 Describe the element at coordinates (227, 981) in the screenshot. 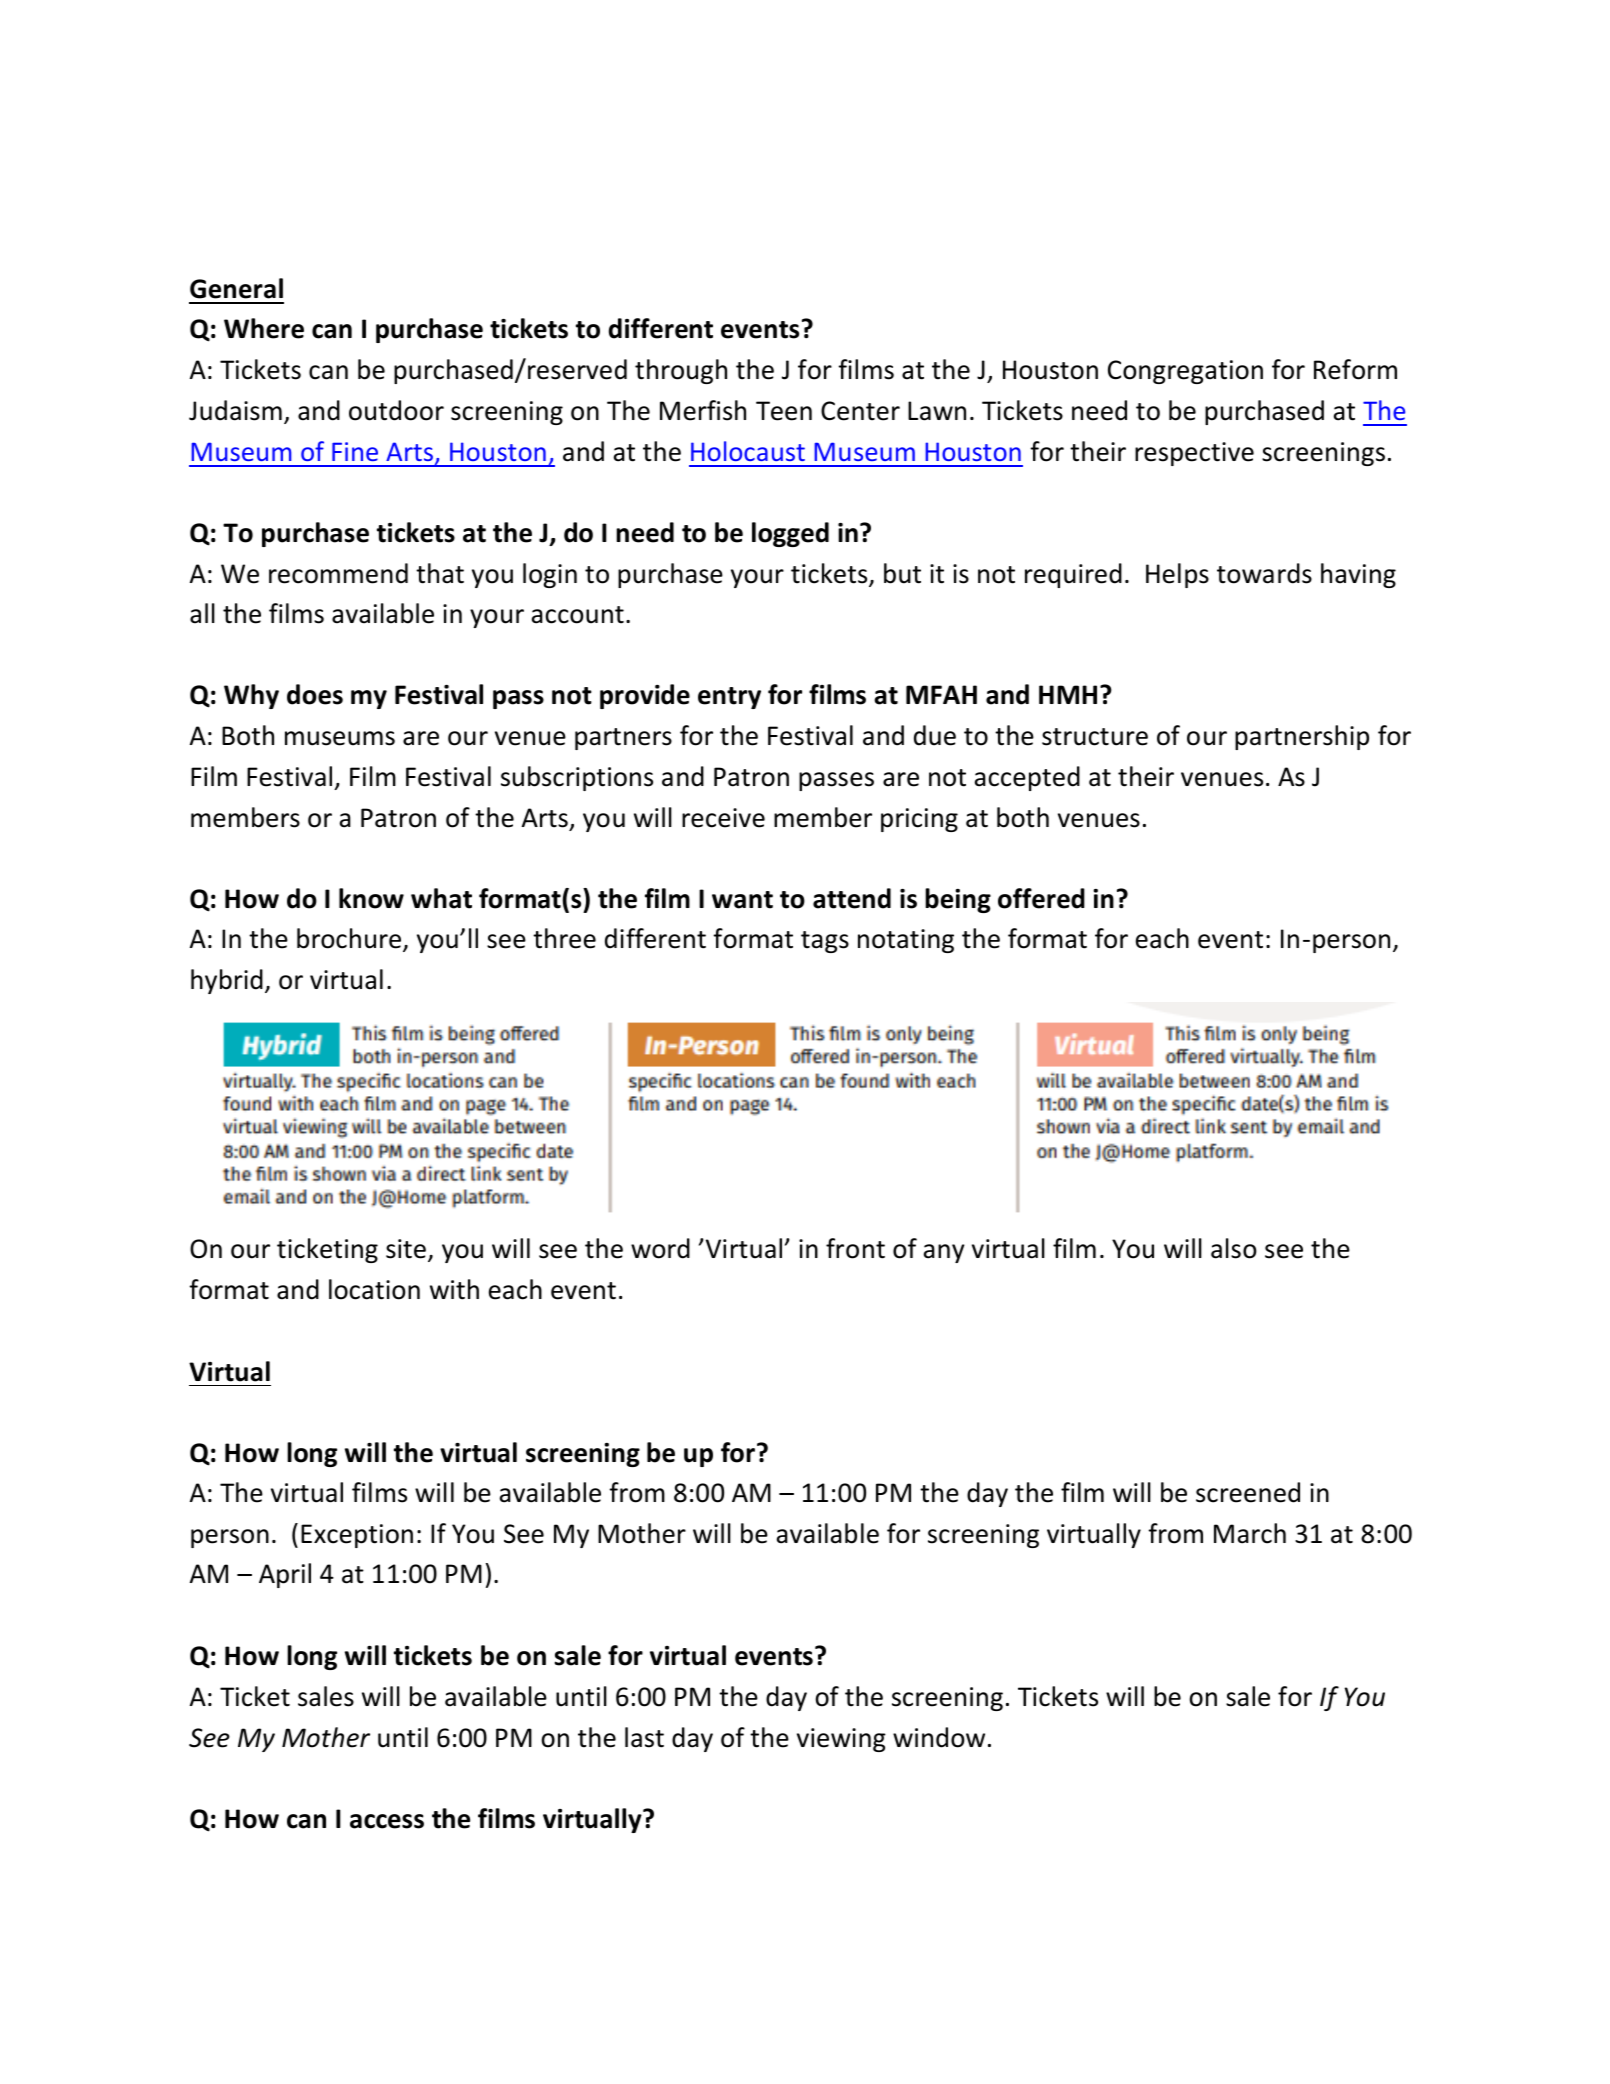

I see `hybrid` at that location.
